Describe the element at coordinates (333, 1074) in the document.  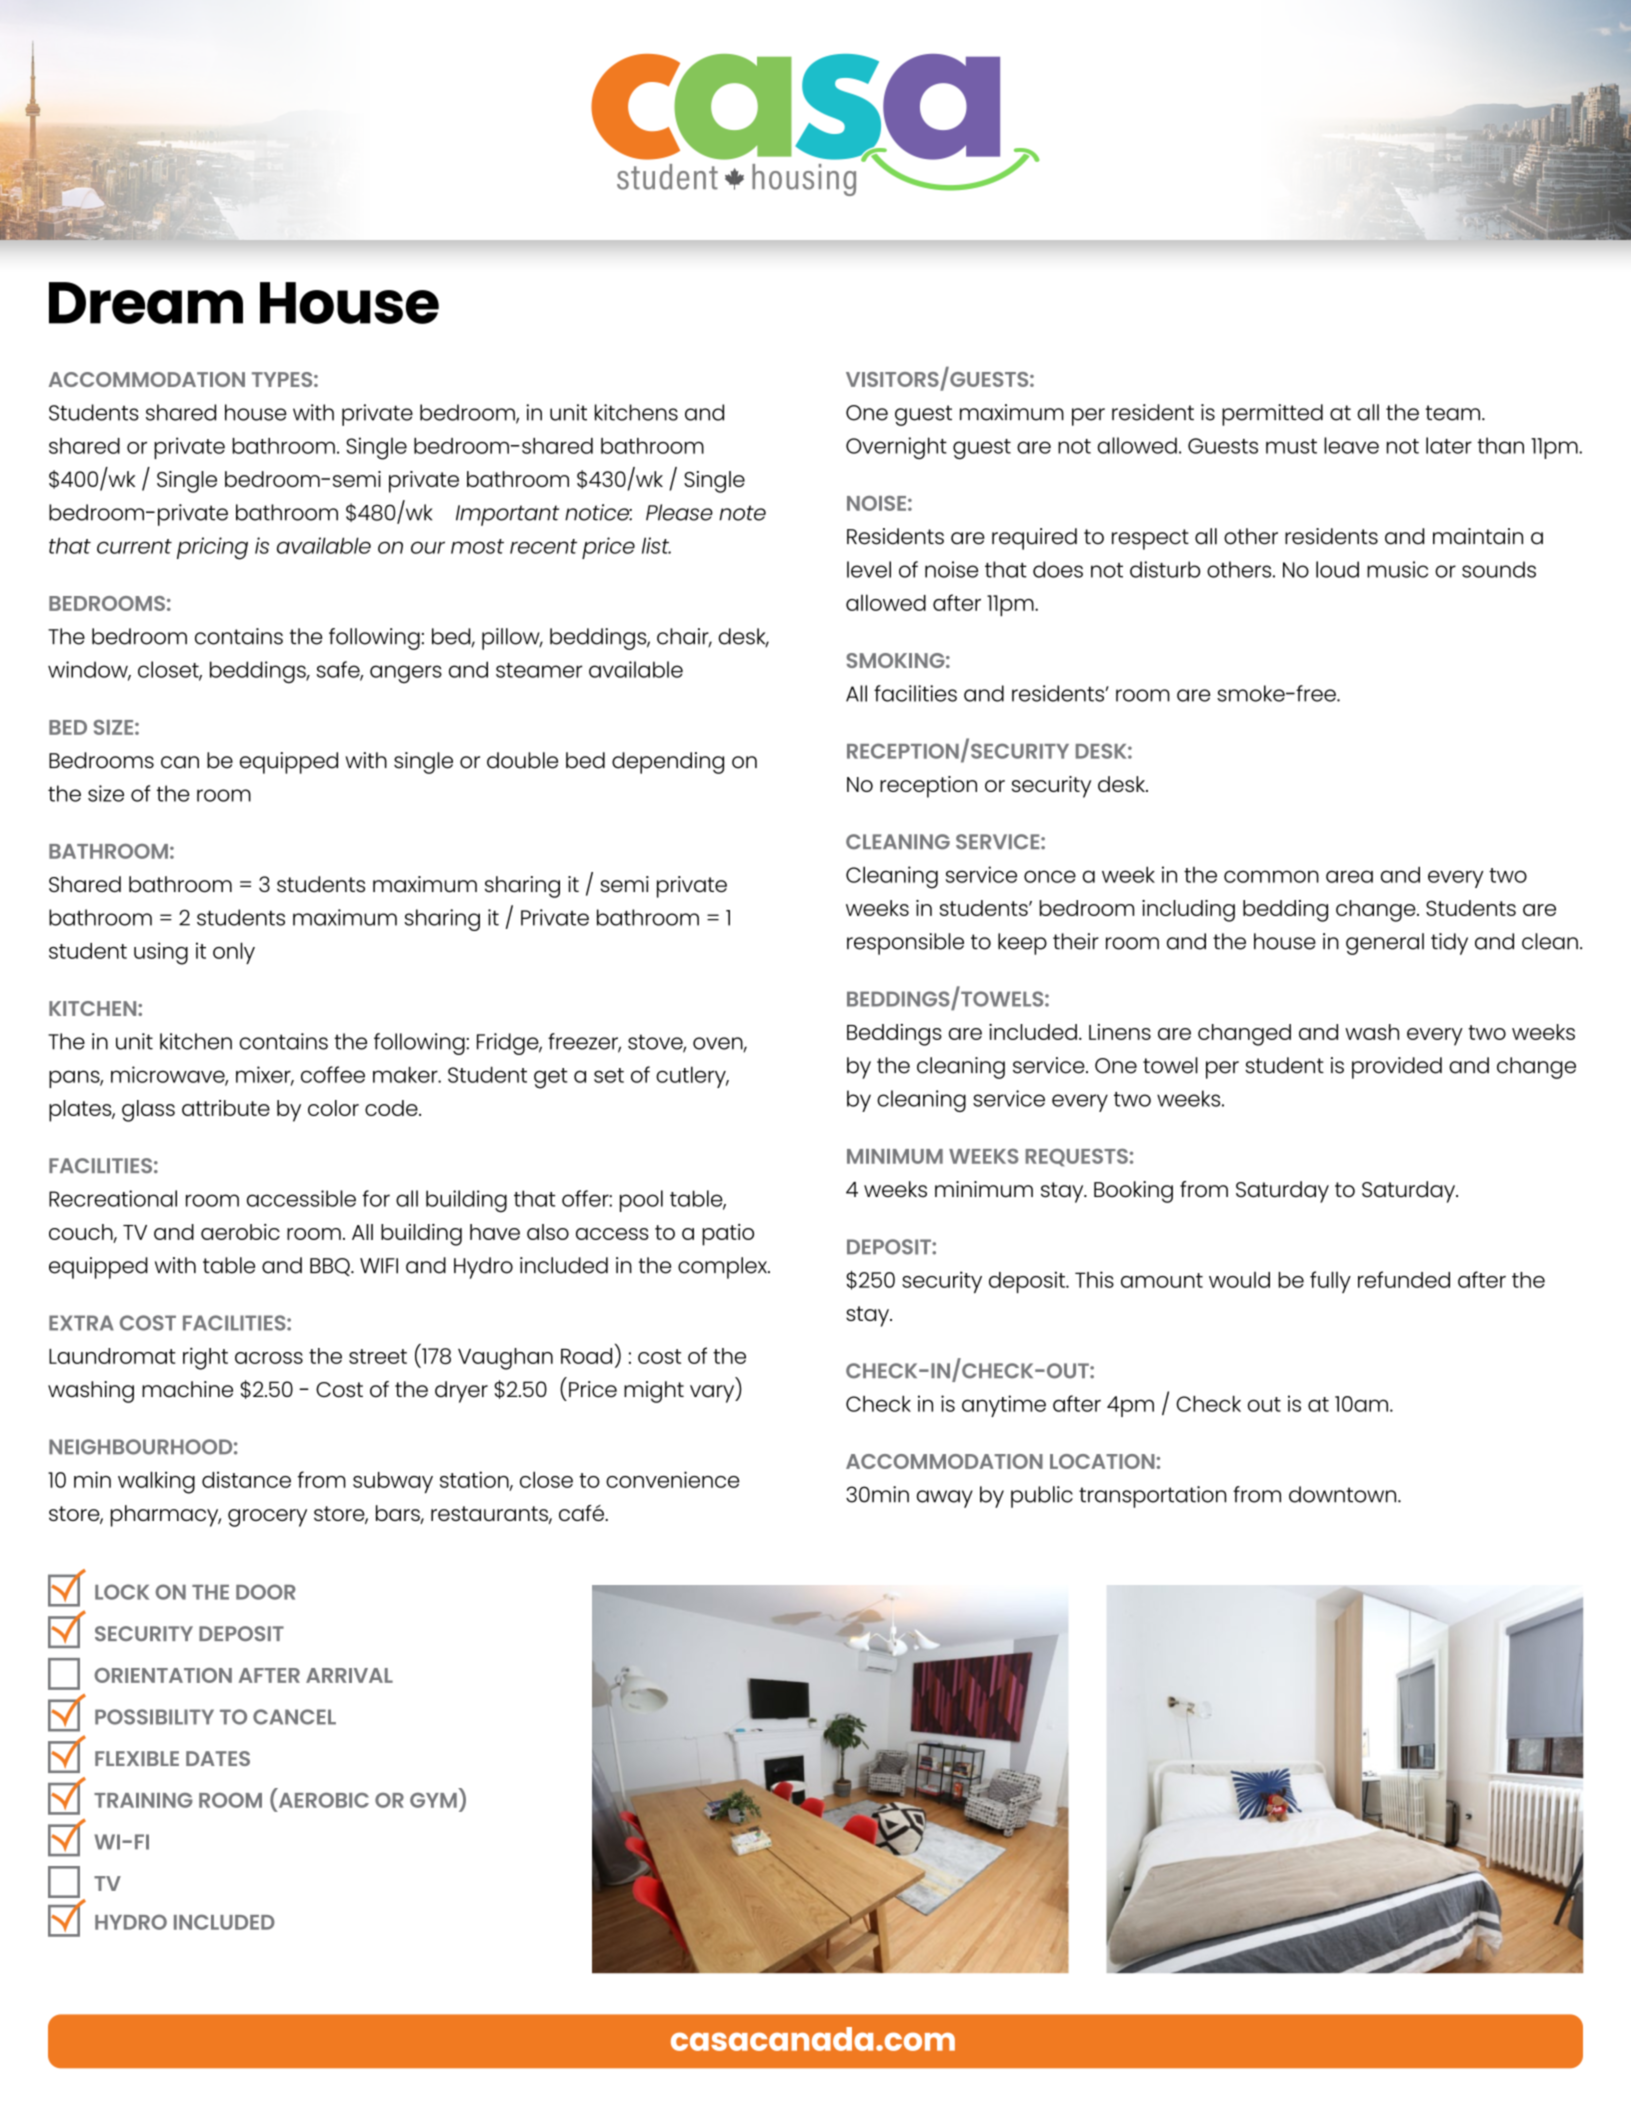
I see `coffee` at that location.
